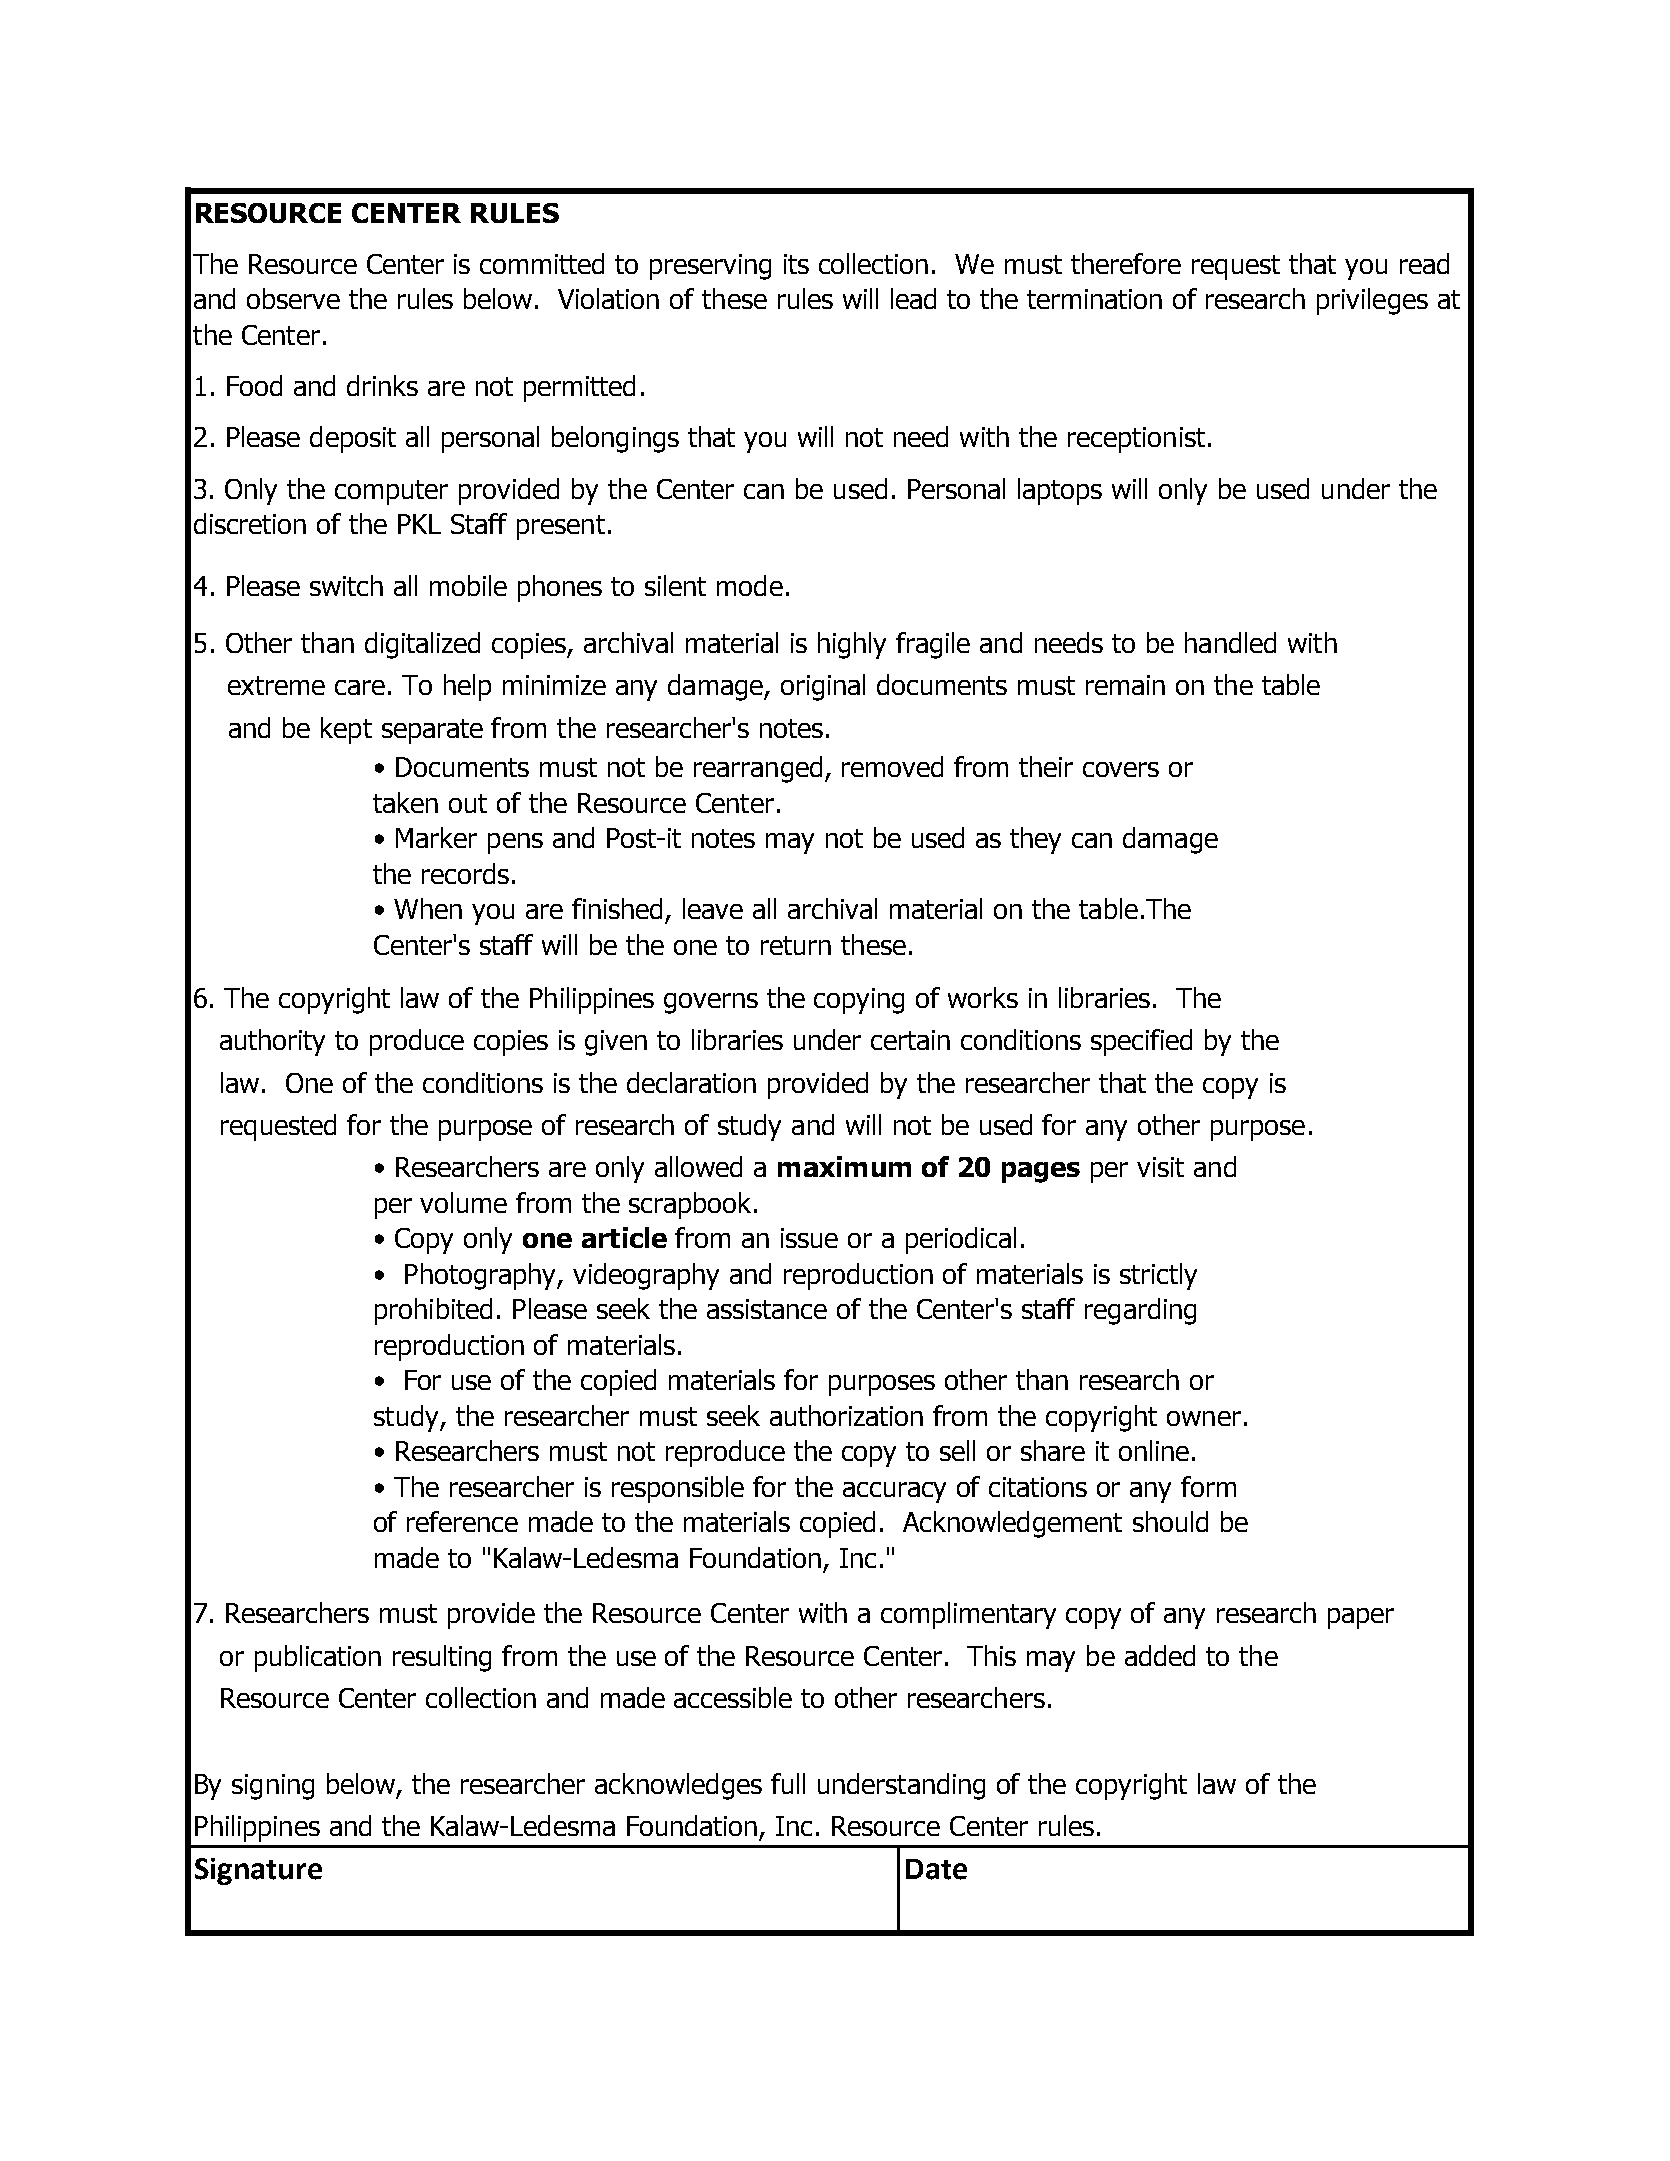 The width and height of the page is (1670, 2161). I want to click on authority, so click(272, 1042).
